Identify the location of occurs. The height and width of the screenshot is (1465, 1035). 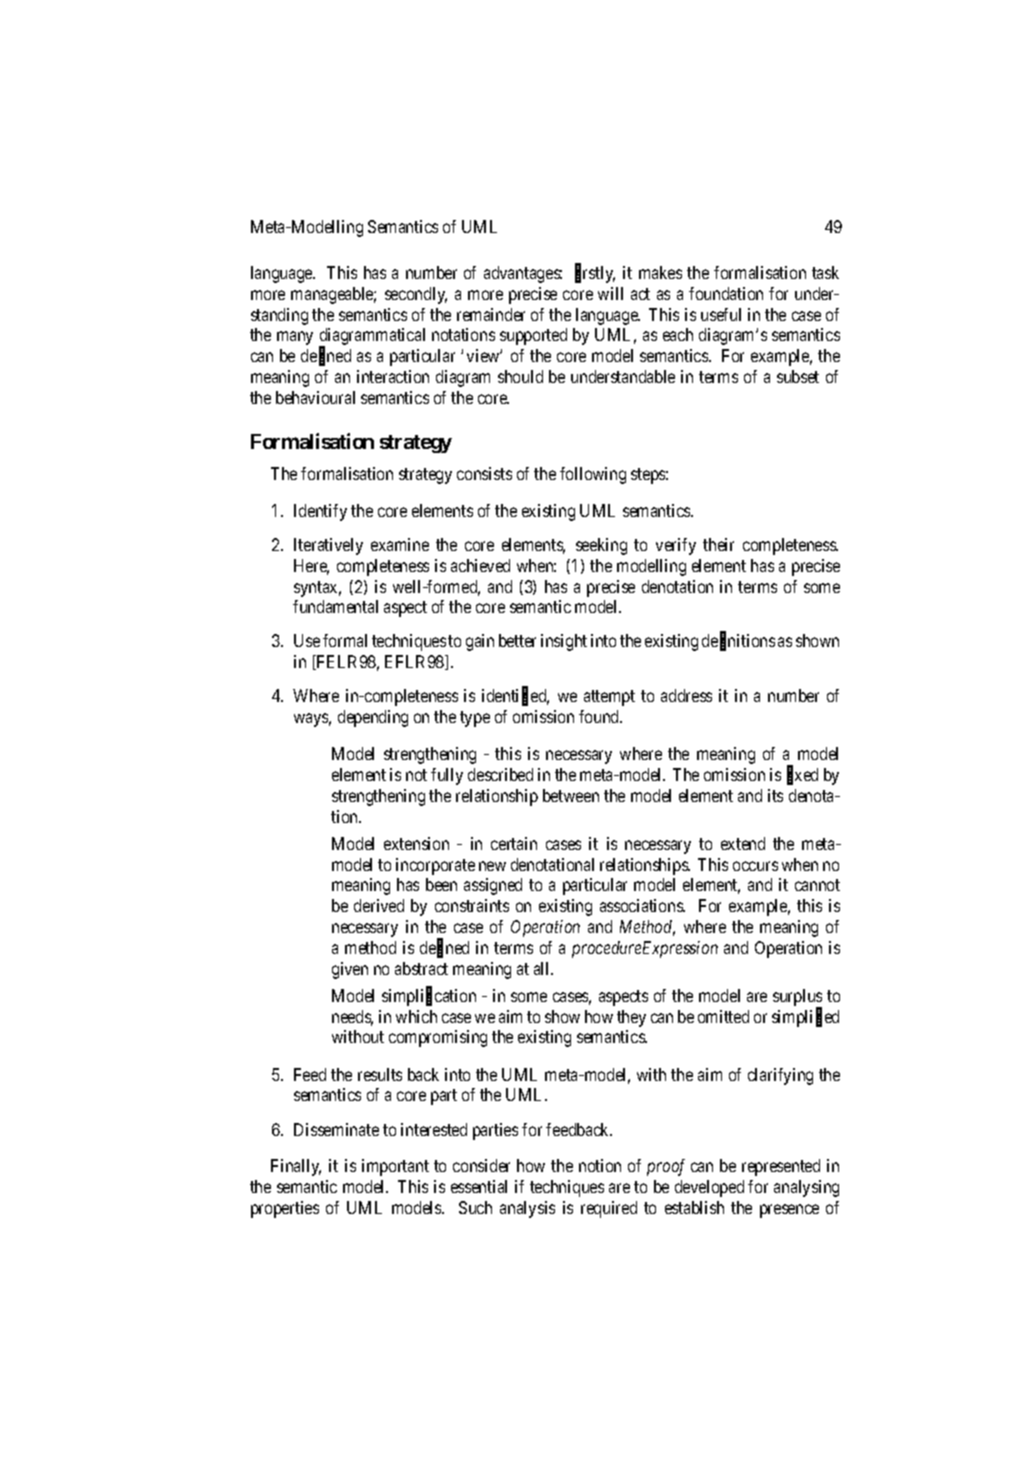
(755, 866).
